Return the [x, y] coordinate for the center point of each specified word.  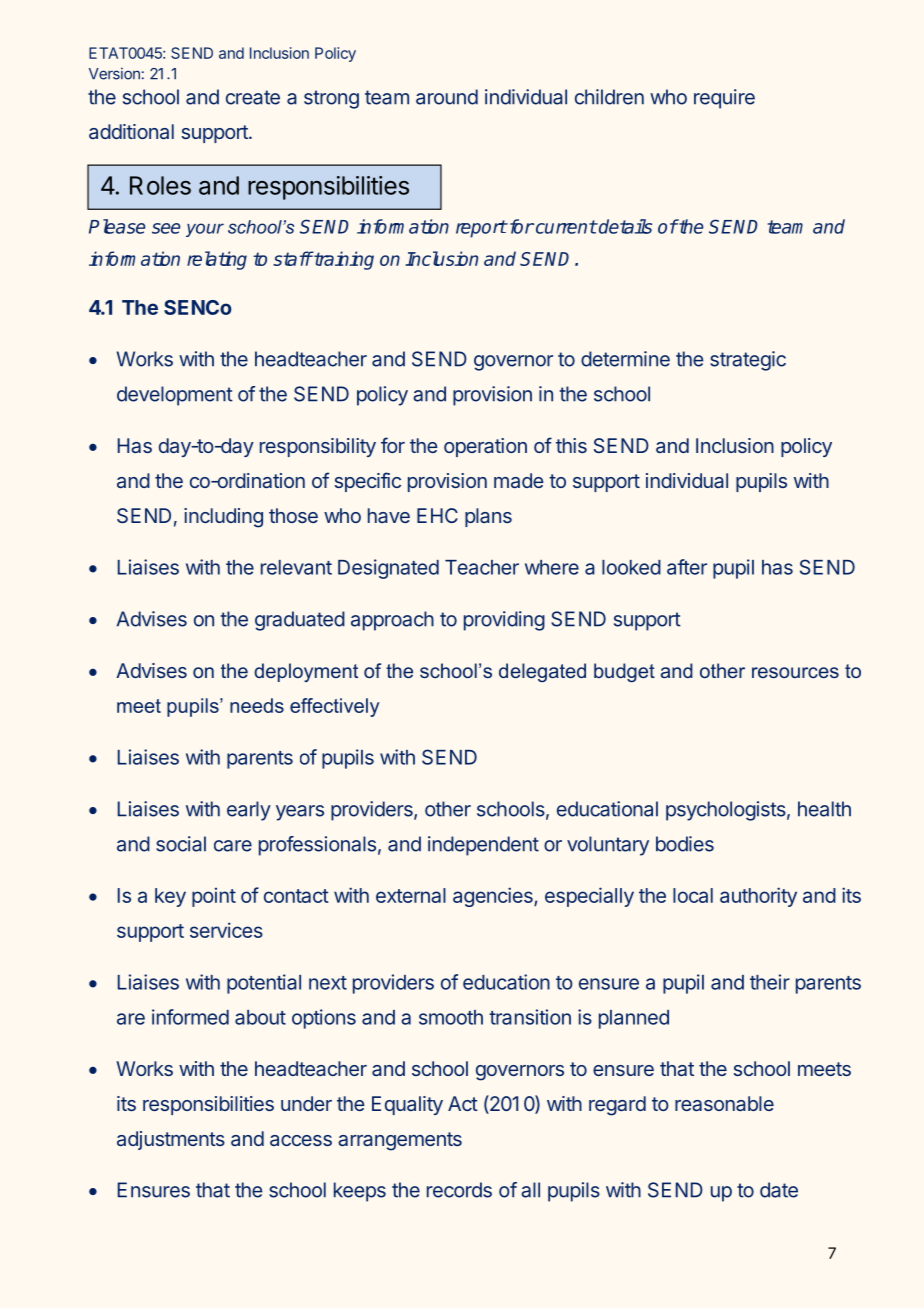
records [459, 1190]
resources [795, 672]
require [724, 99]
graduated [300, 621]
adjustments [171, 1140]
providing [504, 621]
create [253, 97]
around [447, 97]
